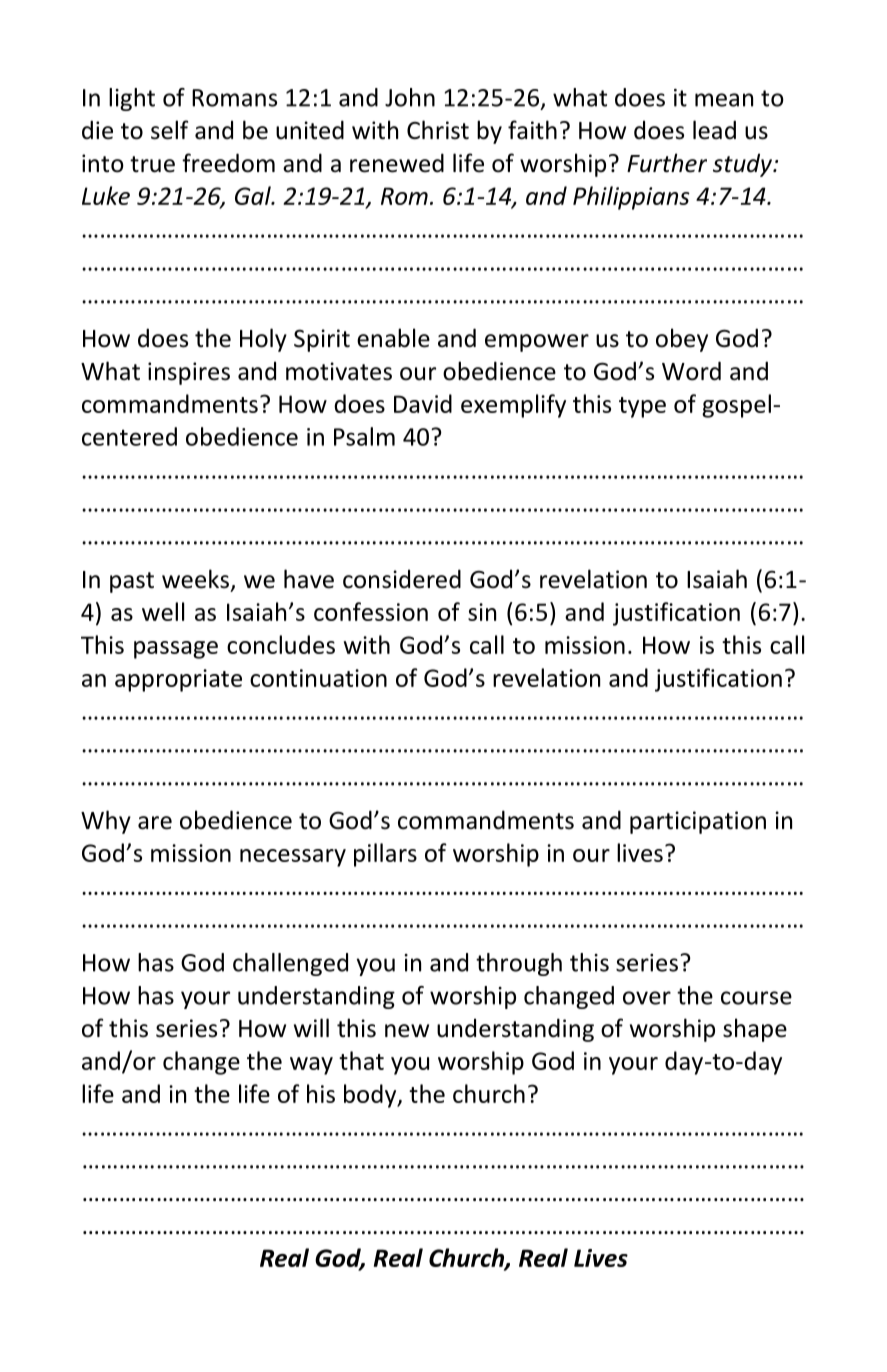  Describe the element at coordinates (698, 822) in the image. I see `participation` at that location.
